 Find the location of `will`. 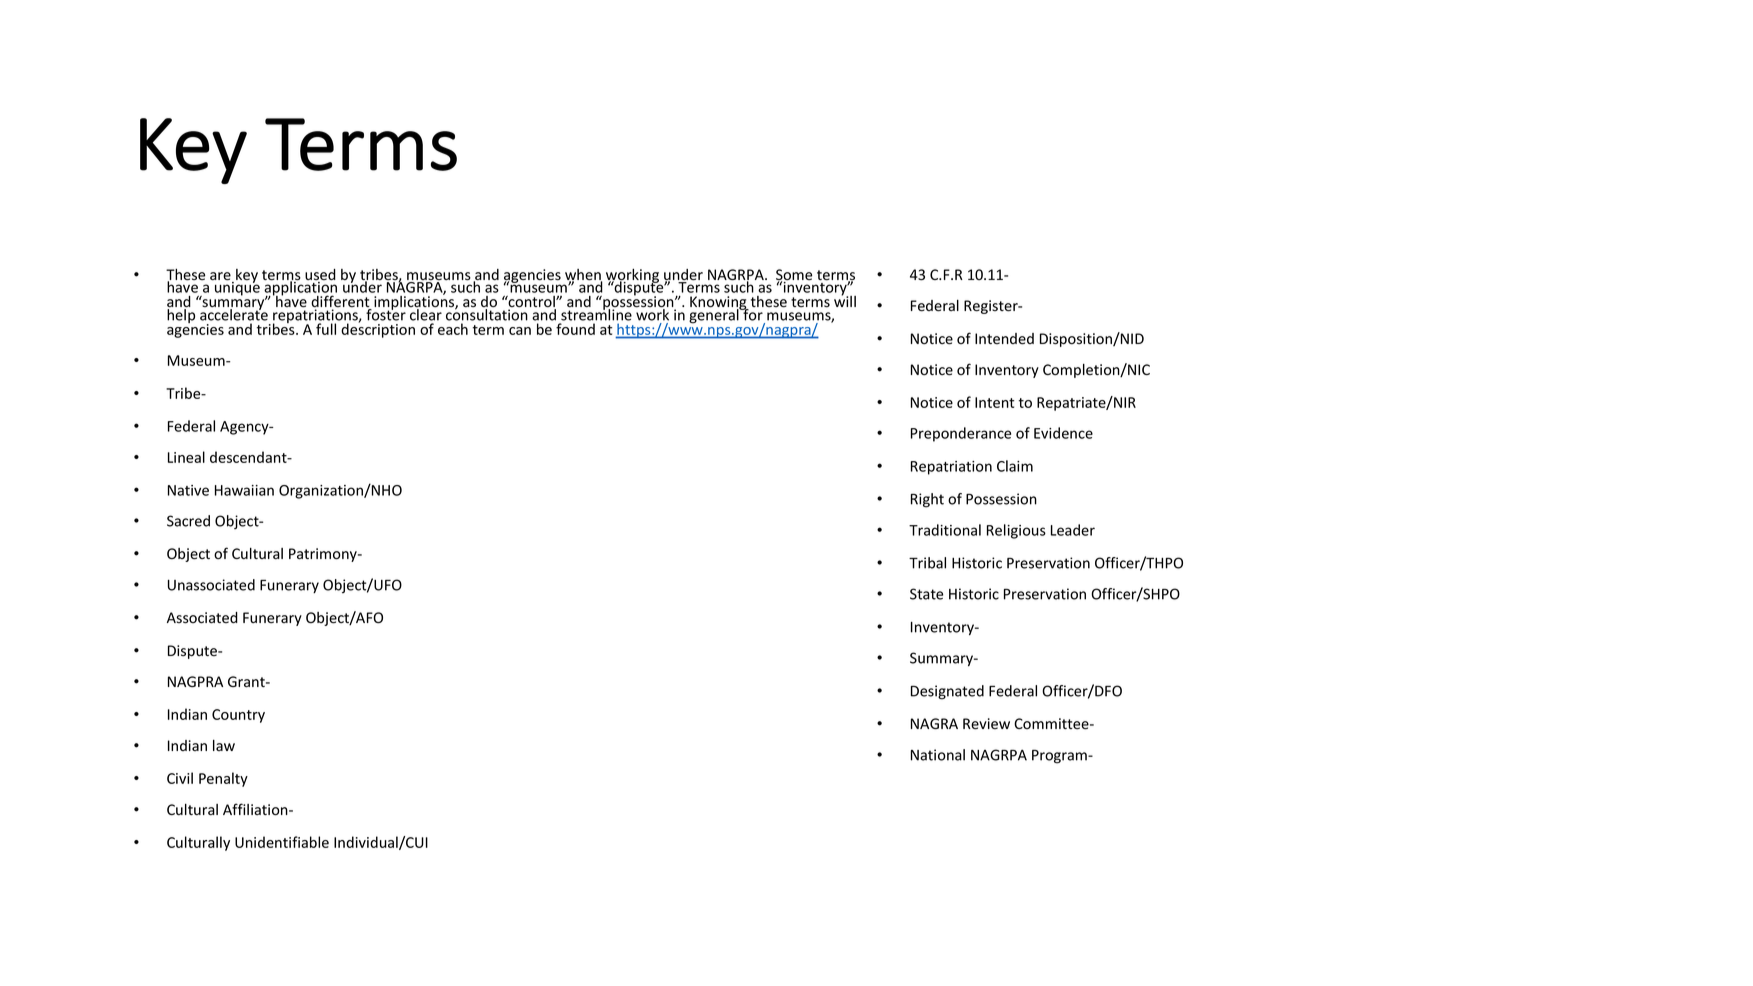

will is located at coordinates (845, 300).
